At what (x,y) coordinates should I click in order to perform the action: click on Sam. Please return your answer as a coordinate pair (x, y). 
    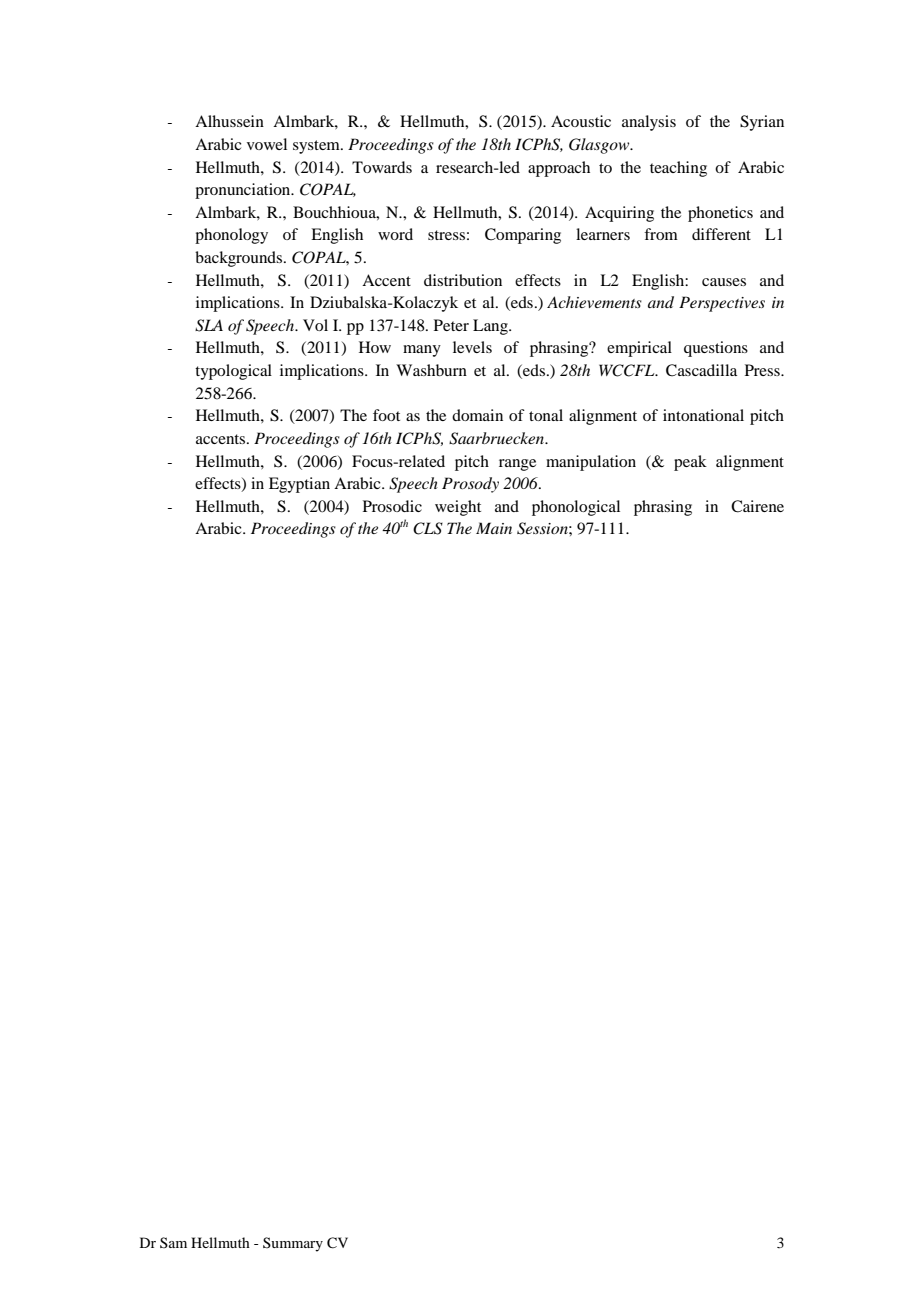
    Looking at the image, I should click on (173, 1242).
